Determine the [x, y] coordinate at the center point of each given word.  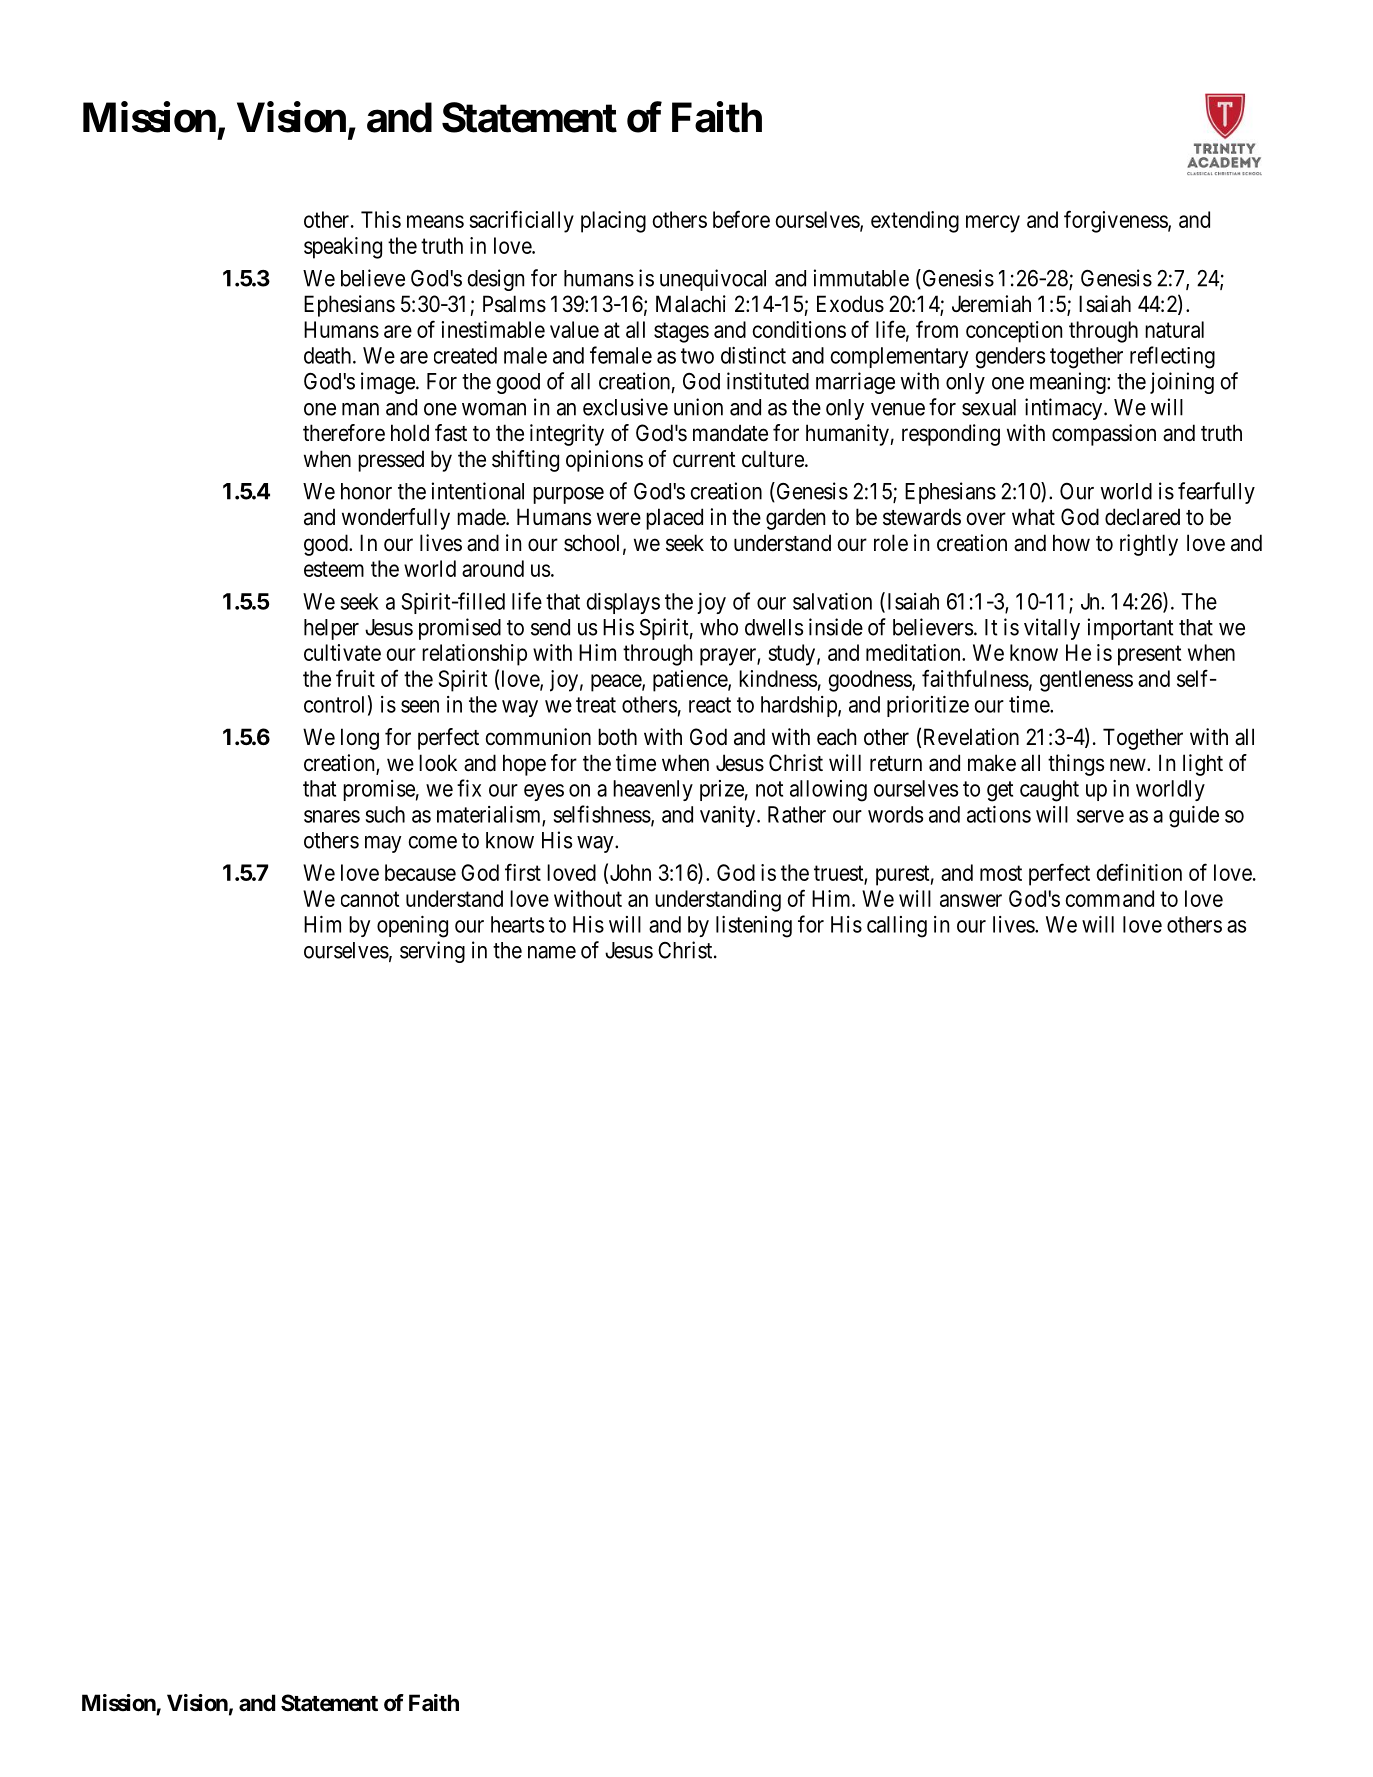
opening [412, 927]
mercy [993, 224]
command [1109, 898]
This [381, 219]
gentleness [1086, 681]
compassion [1104, 435]
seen [420, 706]
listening [754, 927]
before [741, 219]
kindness [778, 678]
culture [773, 459]
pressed [391, 461]
